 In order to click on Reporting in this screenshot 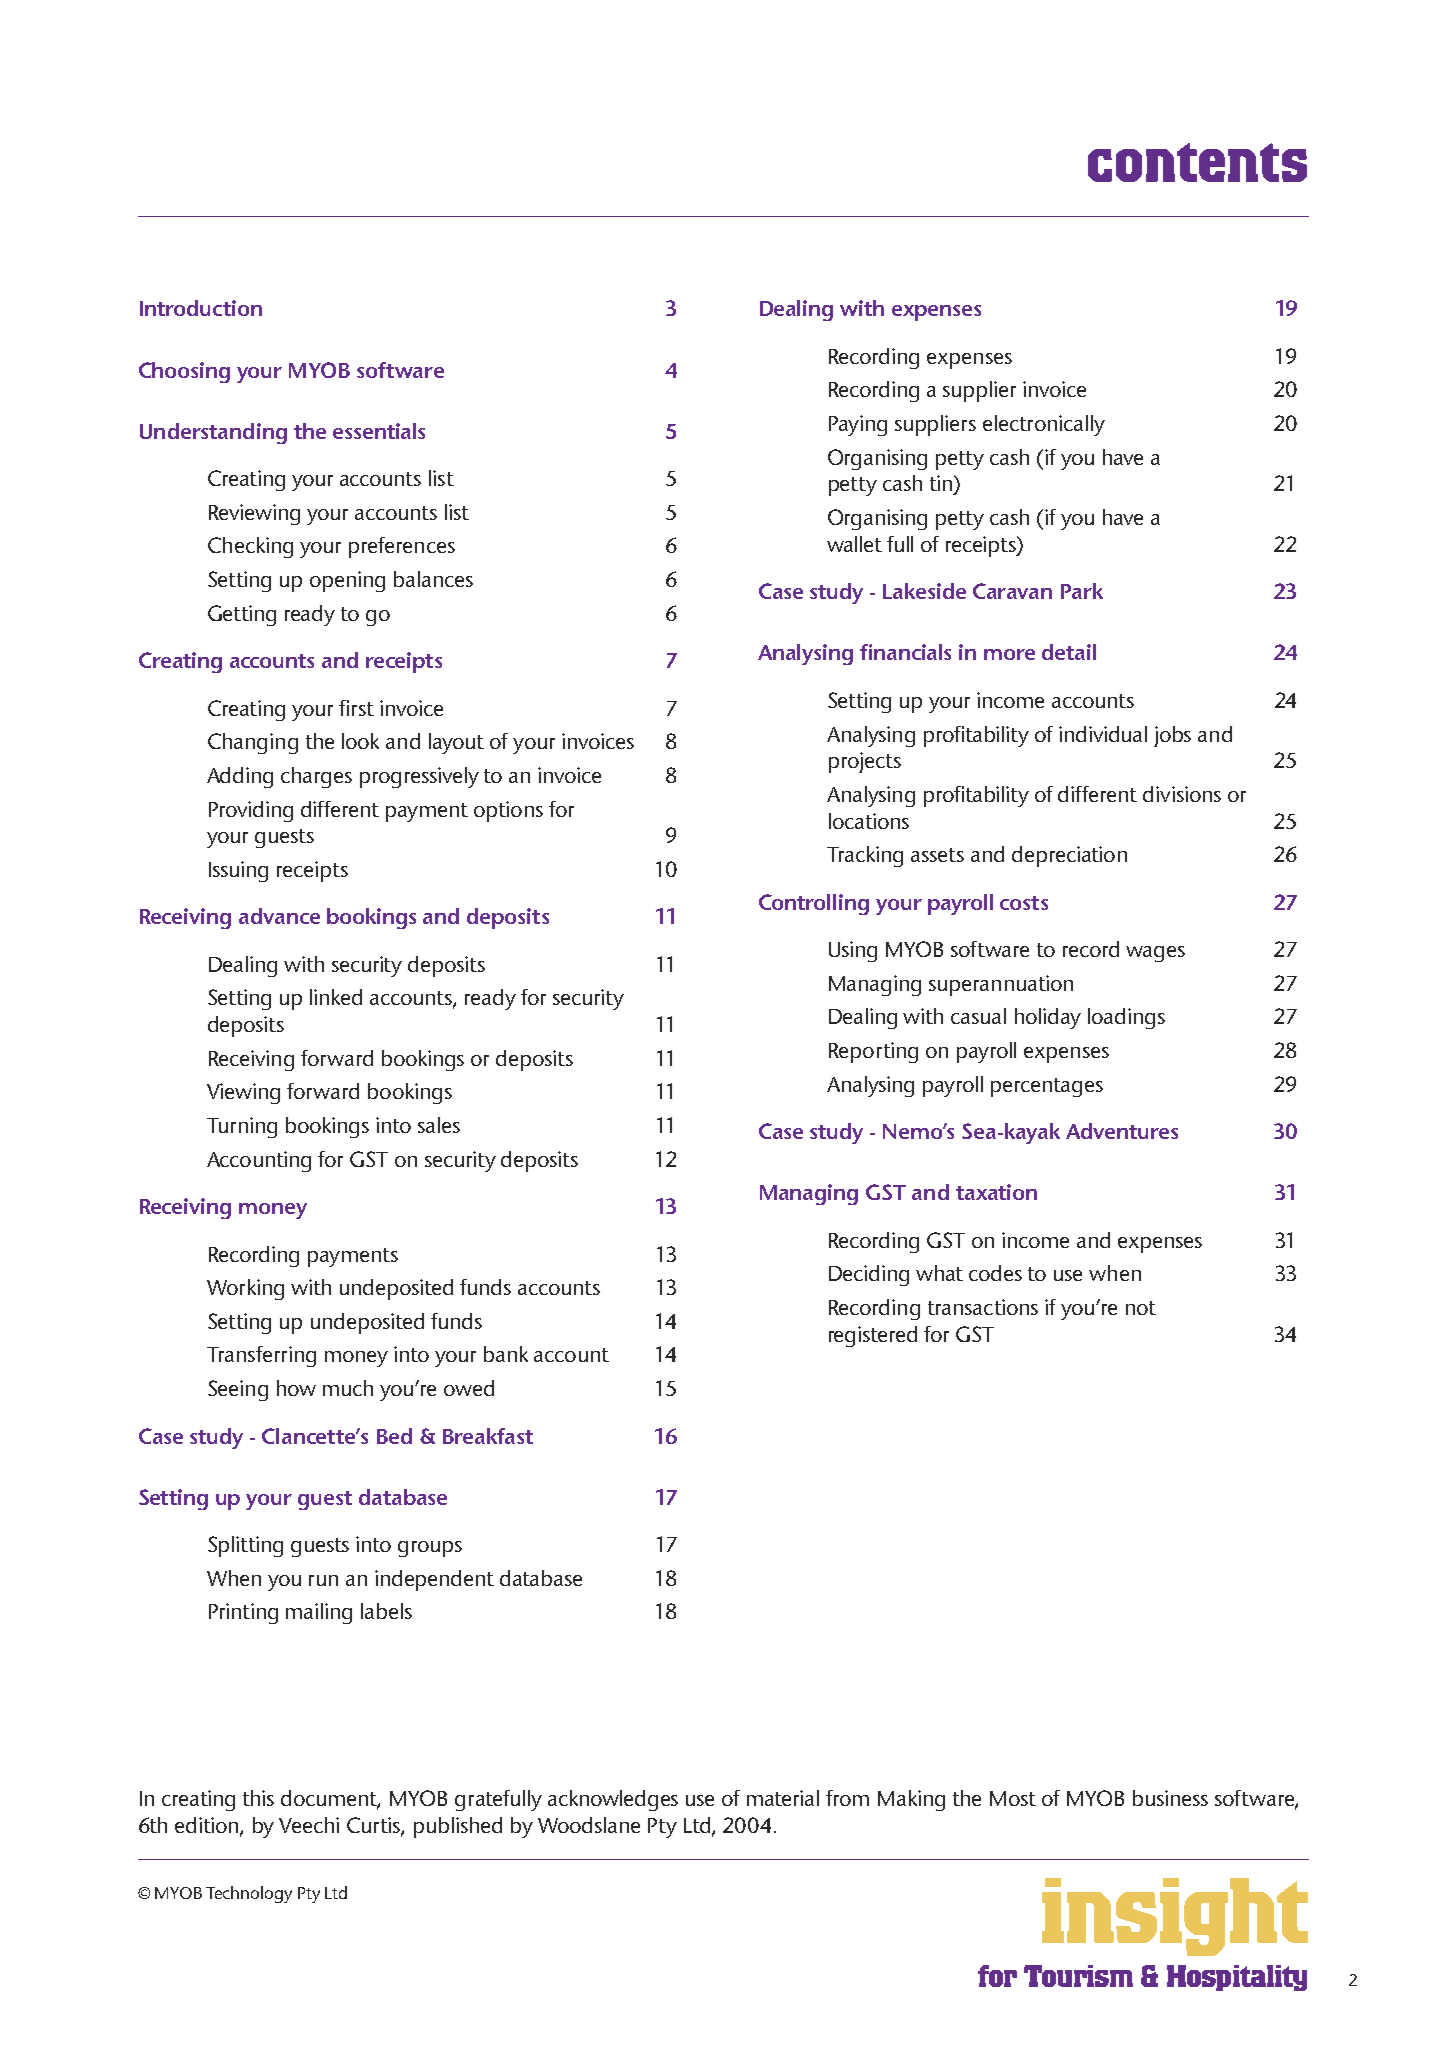, I will do `click(873, 1052)`.
